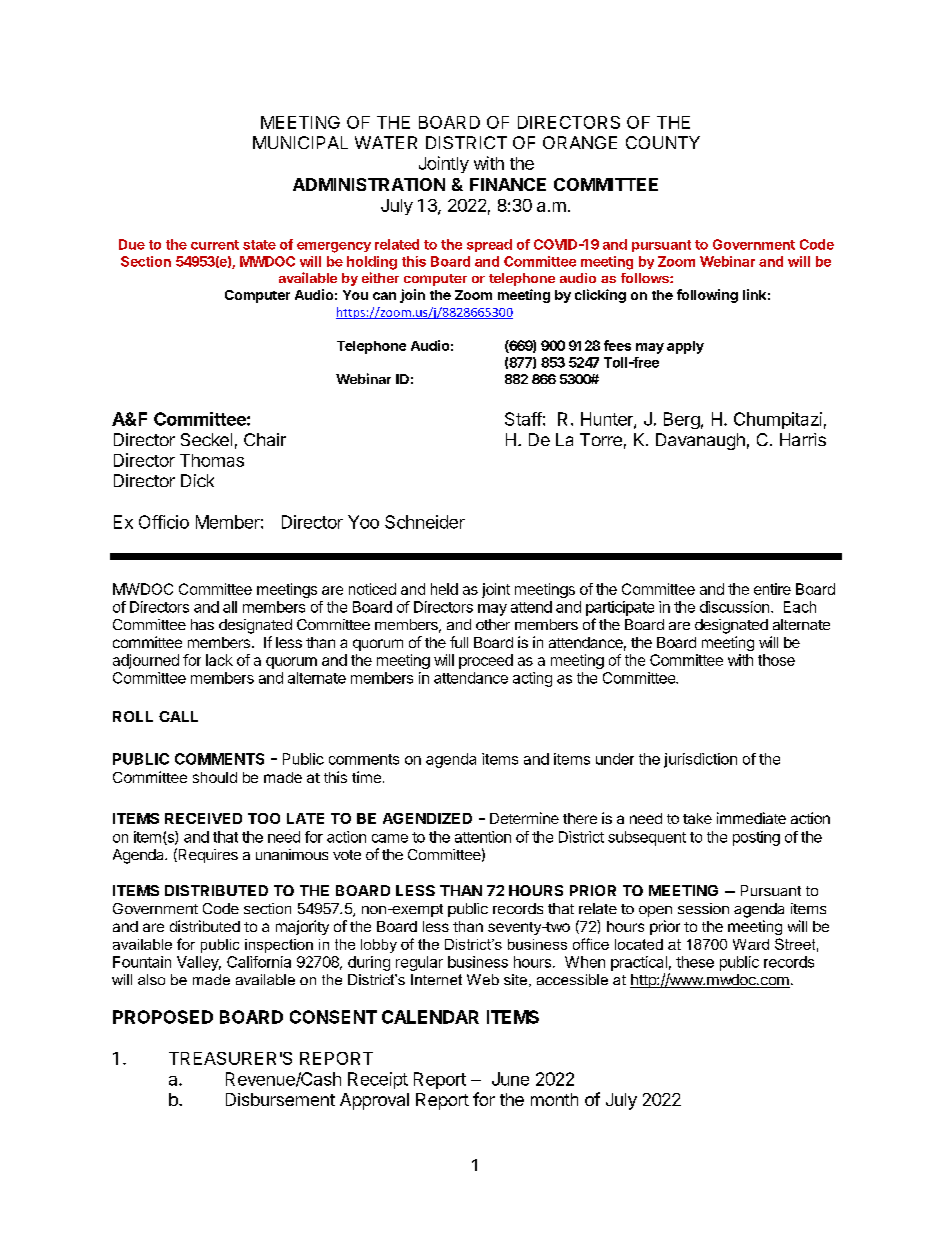  I want to click on FINANCE, so click(508, 184).
